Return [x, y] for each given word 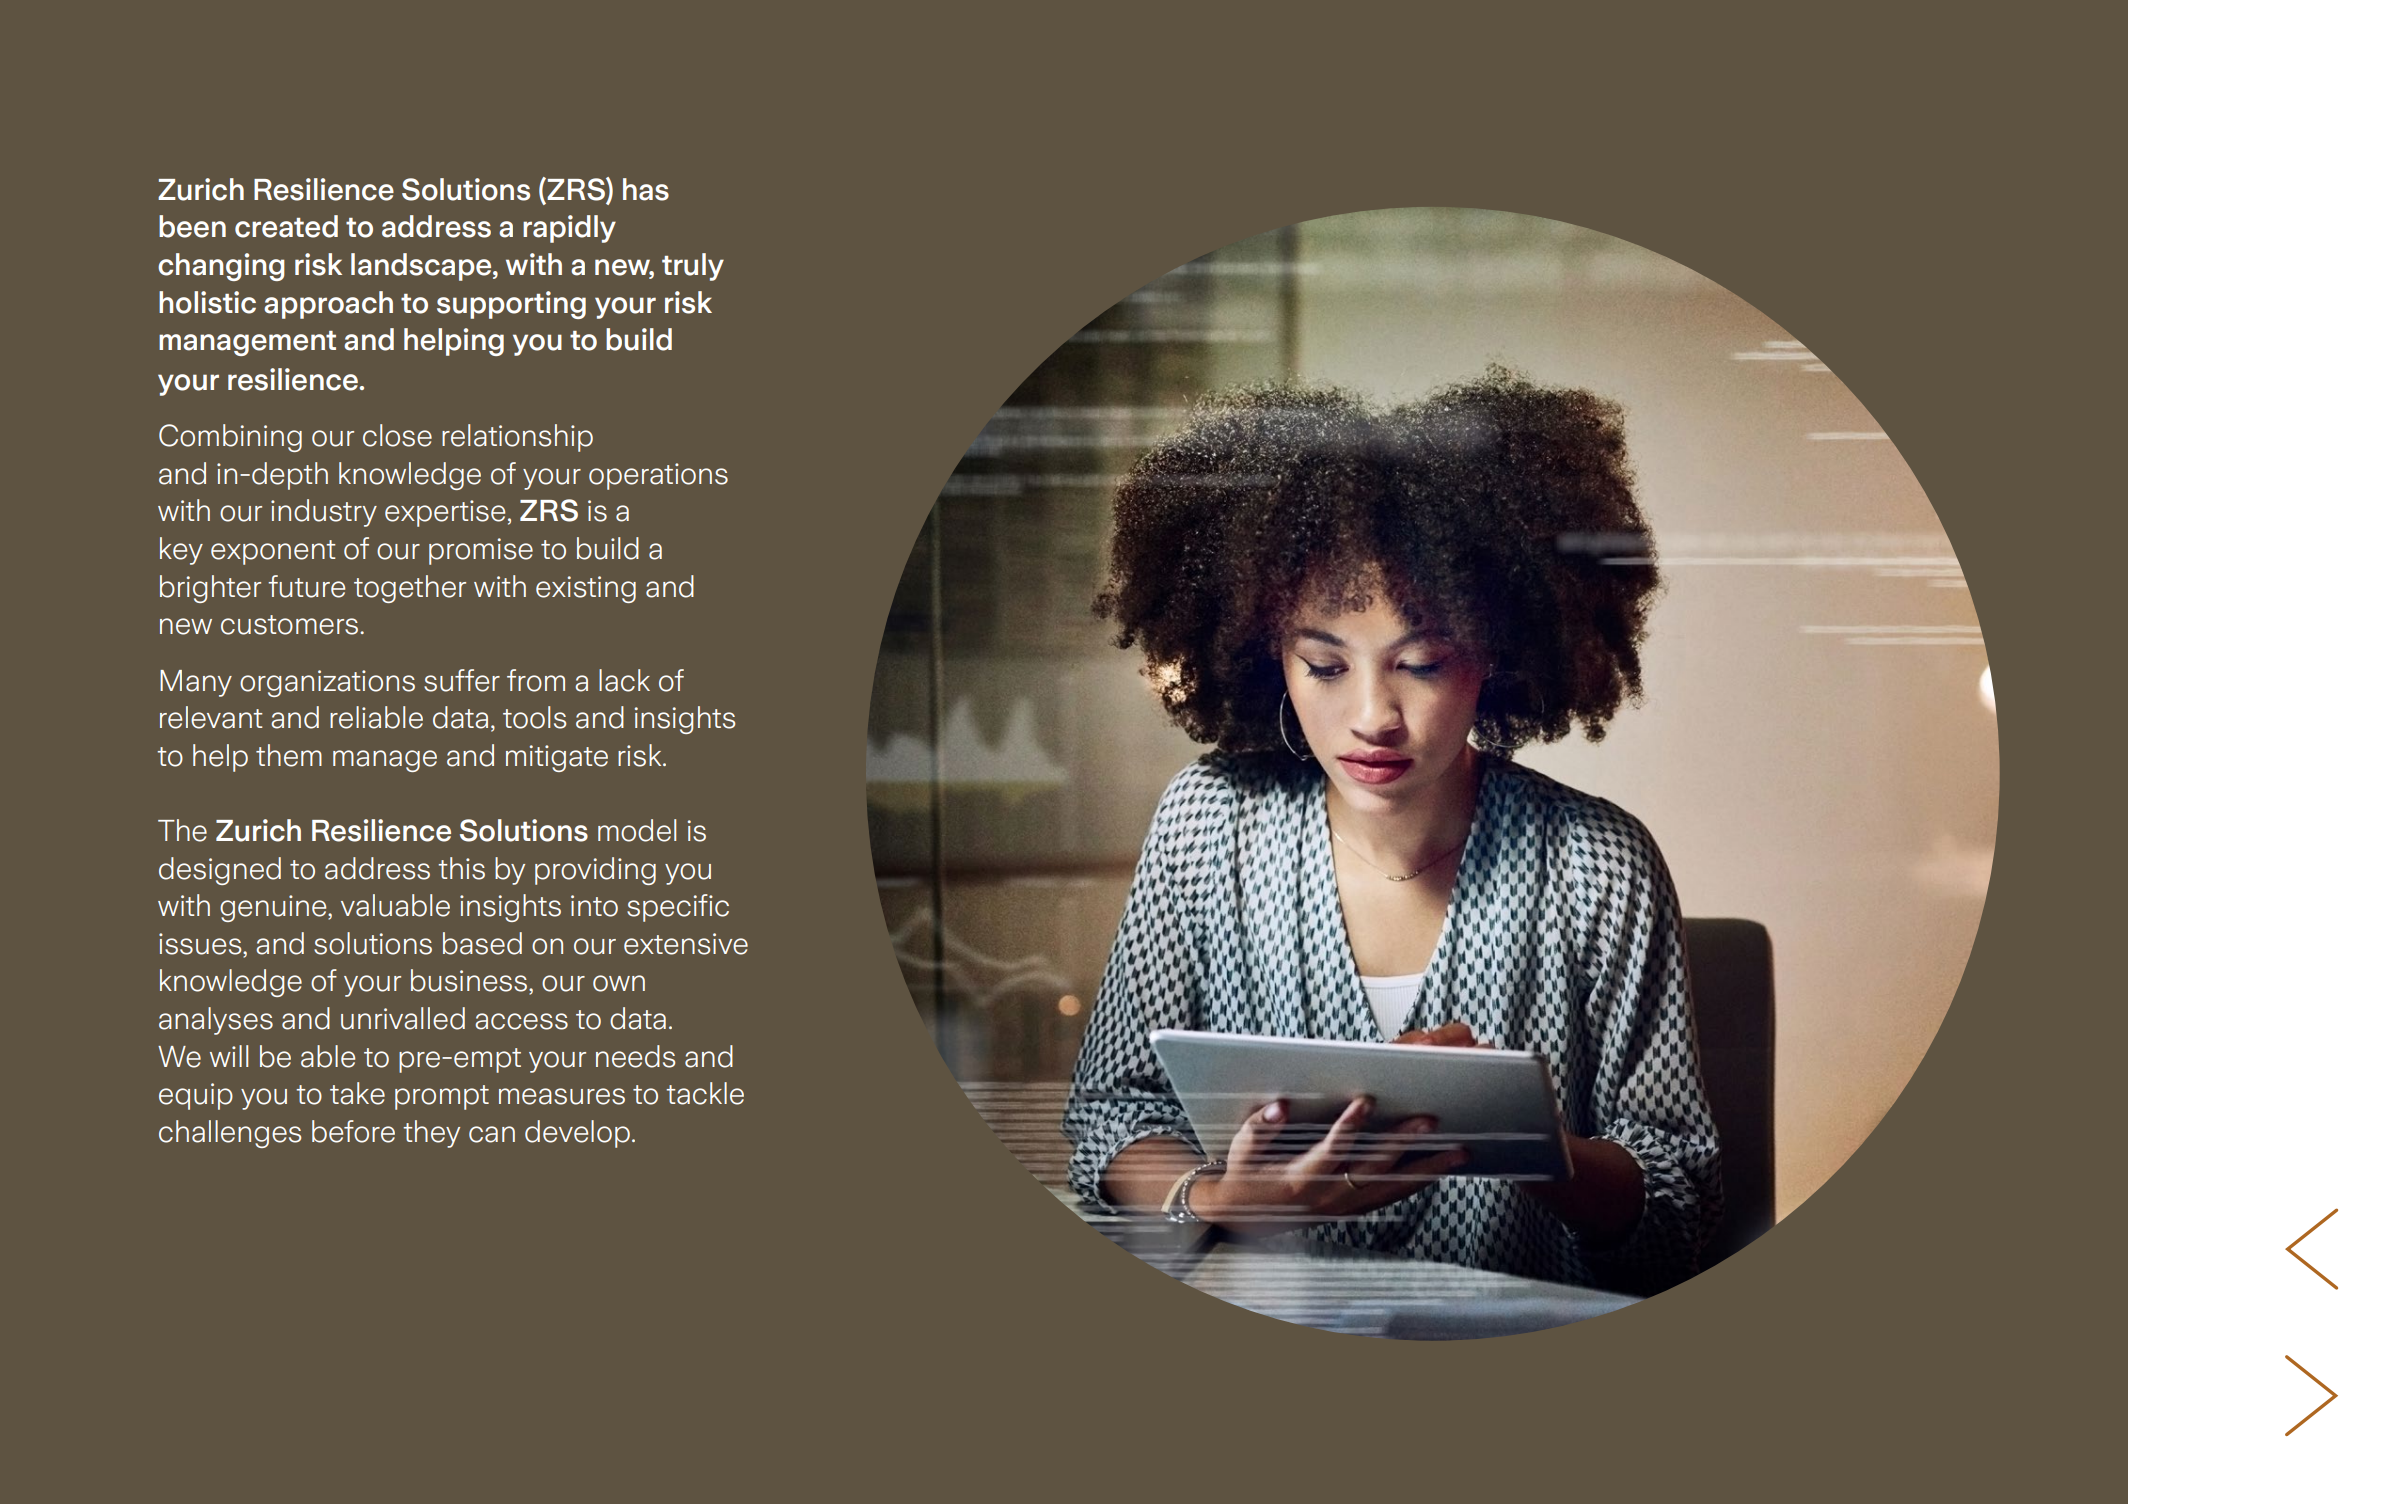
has [646, 189]
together [410, 589]
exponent [273, 552]
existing [586, 589]
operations [658, 476]
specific [678, 908]
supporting [511, 305]
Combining [230, 438]
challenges [230, 1134]
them [289, 755]
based [482, 943]
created [286, 226]
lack [624, 680]
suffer [462, 680]
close [397, 435]
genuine [274, 908]
